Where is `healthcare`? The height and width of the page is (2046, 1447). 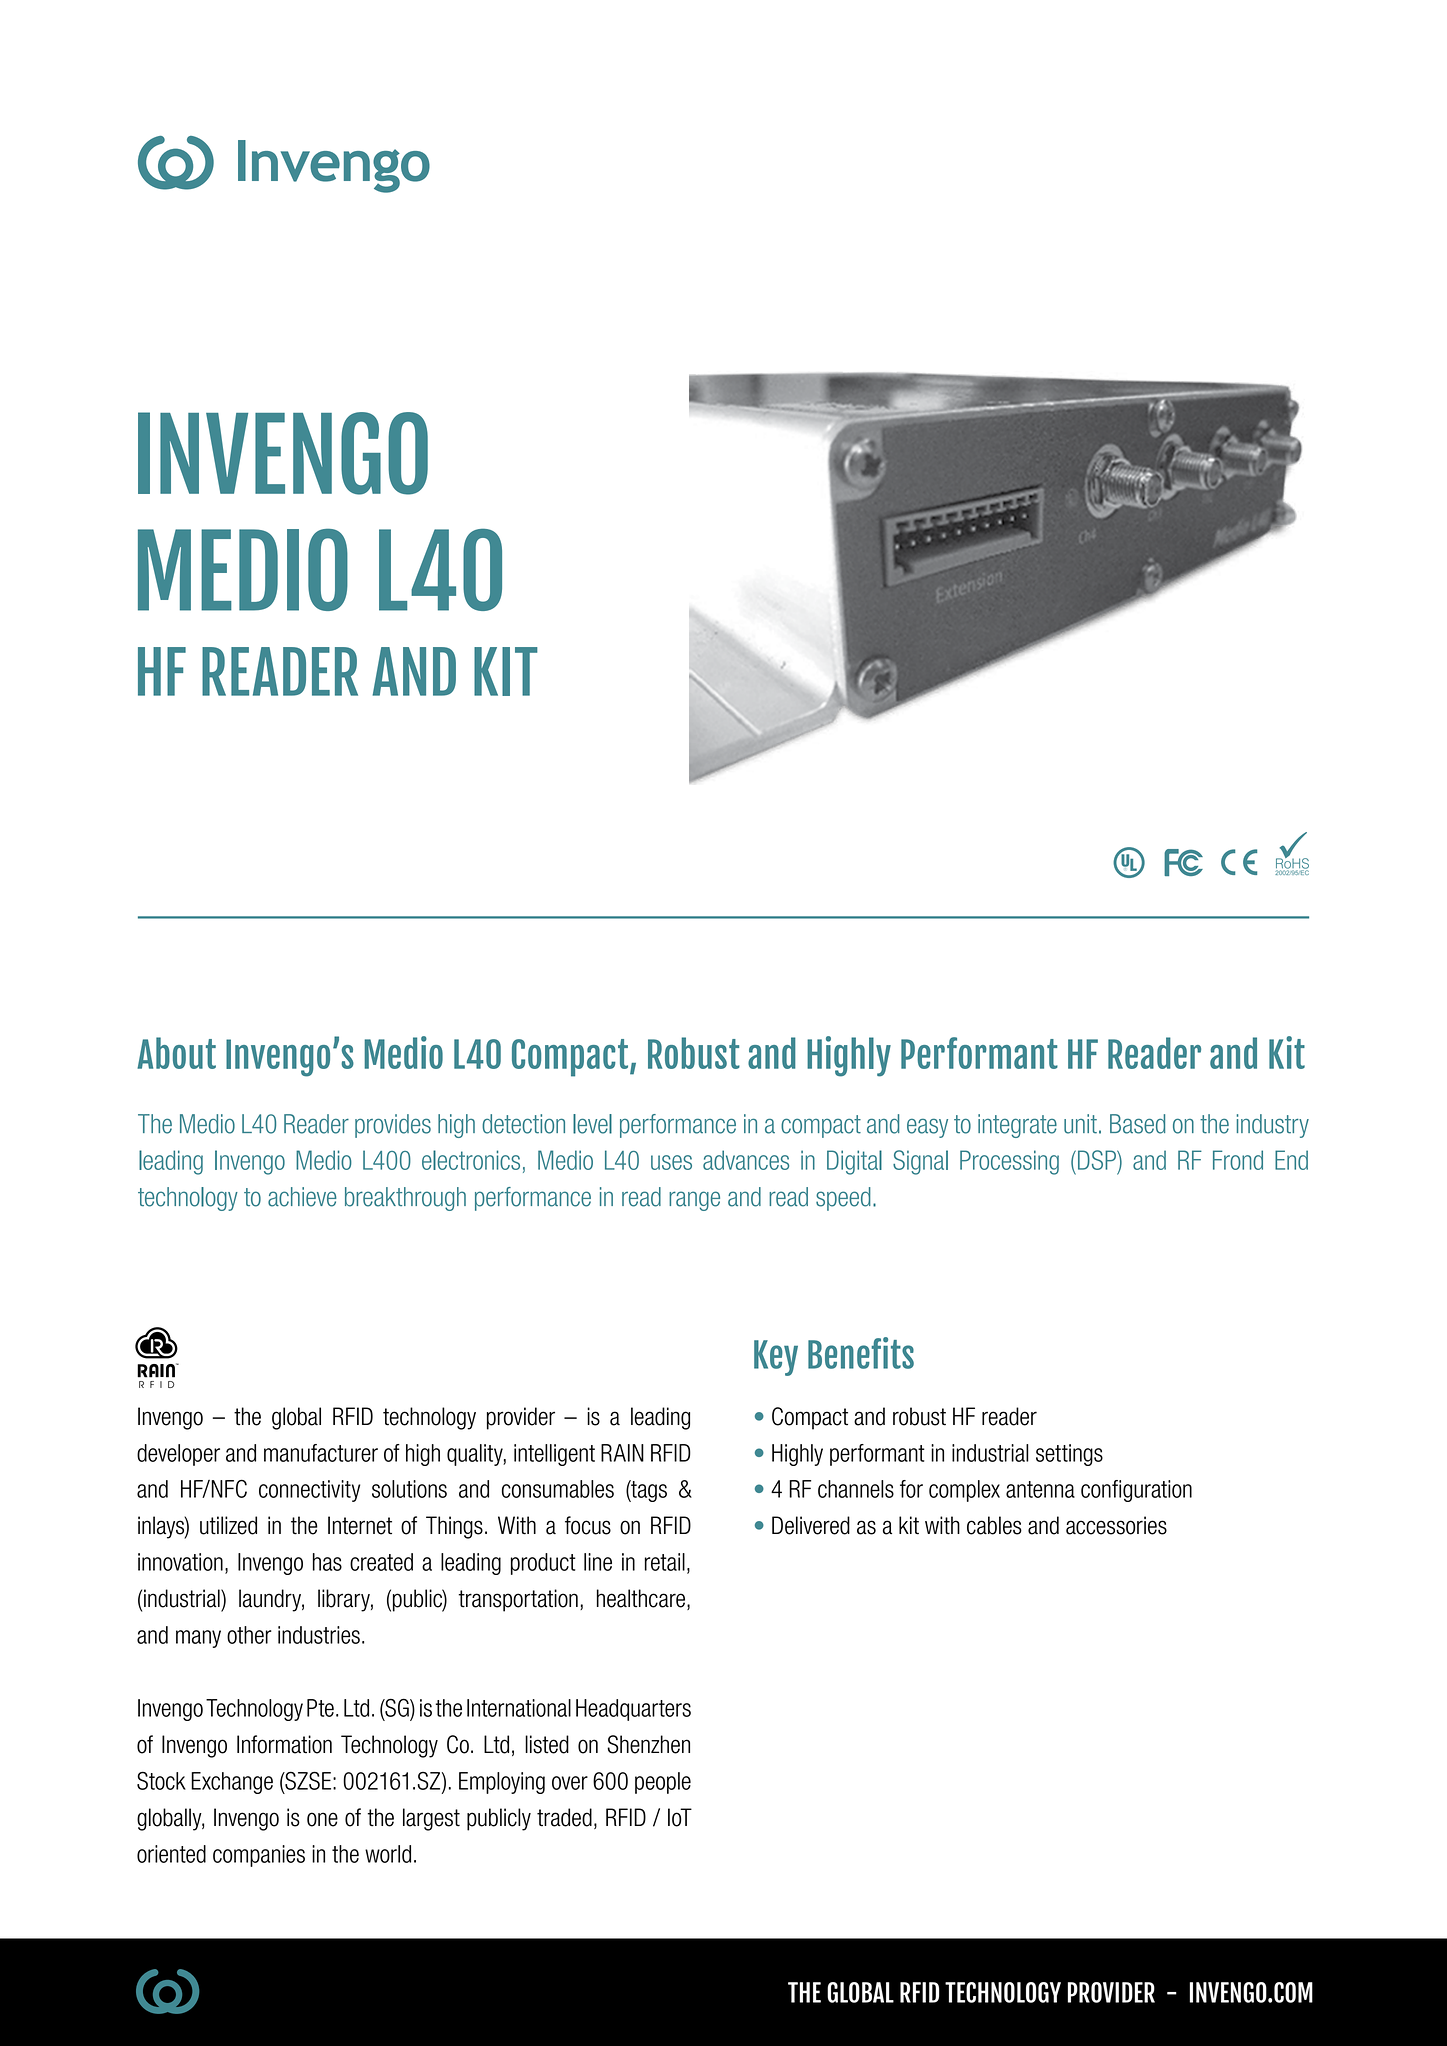 healthcare is located at coordinates (642, 1599).
